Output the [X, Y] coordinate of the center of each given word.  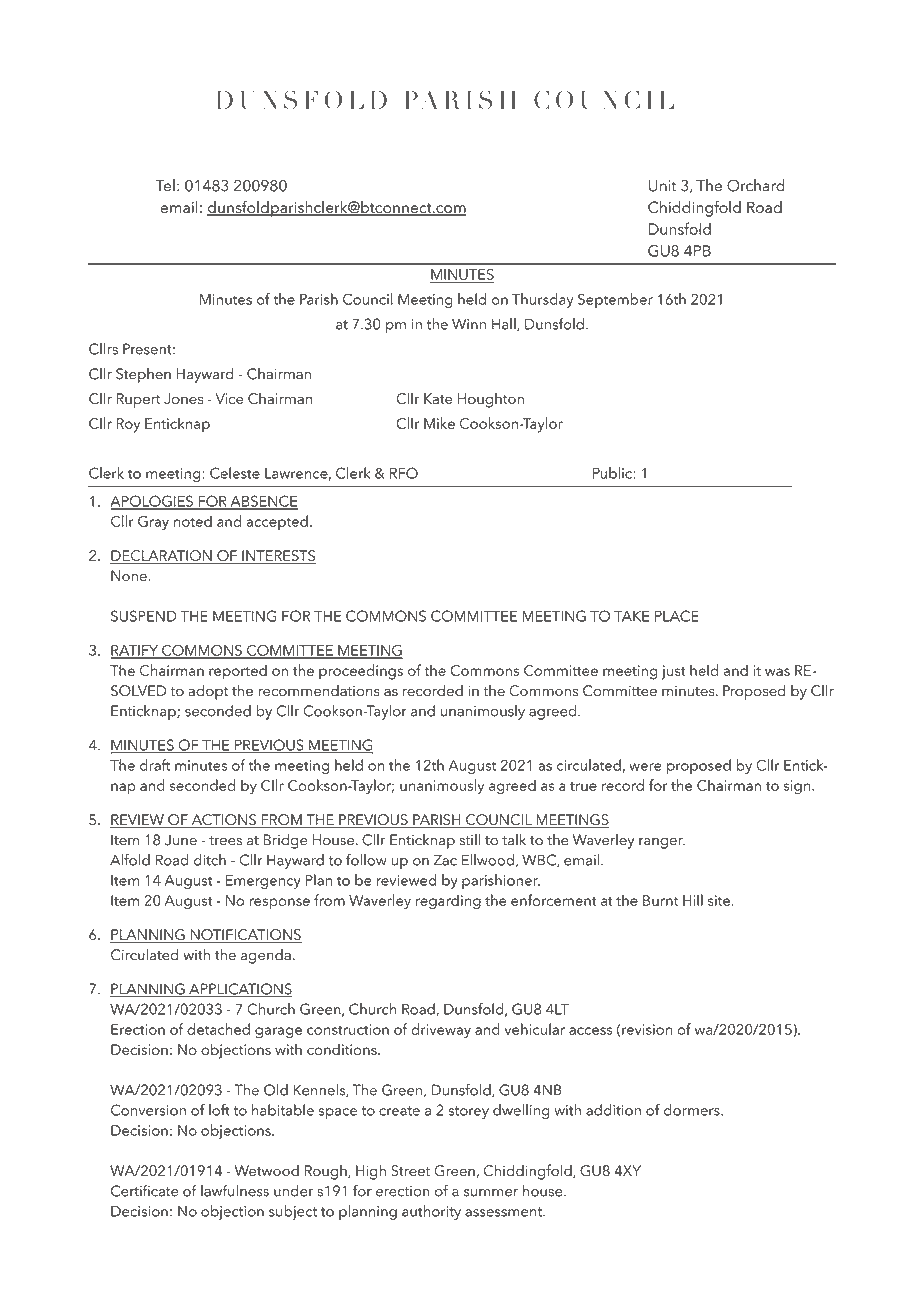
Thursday [542, 300]
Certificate [144, 1190]
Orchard [756, 185]
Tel [165, 185]
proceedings [361, 672]
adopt [208, 692]
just [674, 672]
